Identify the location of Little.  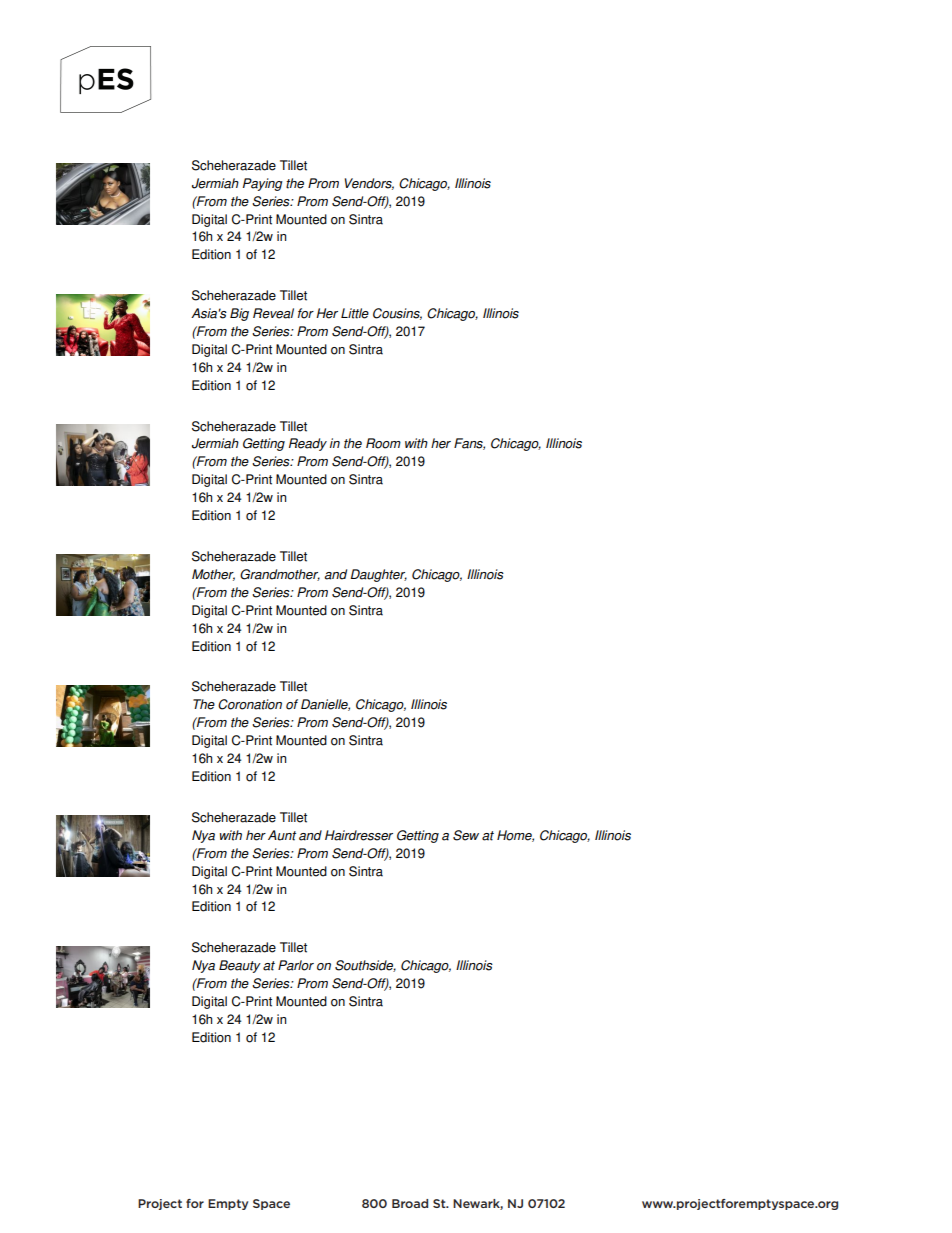
(355, 313).
